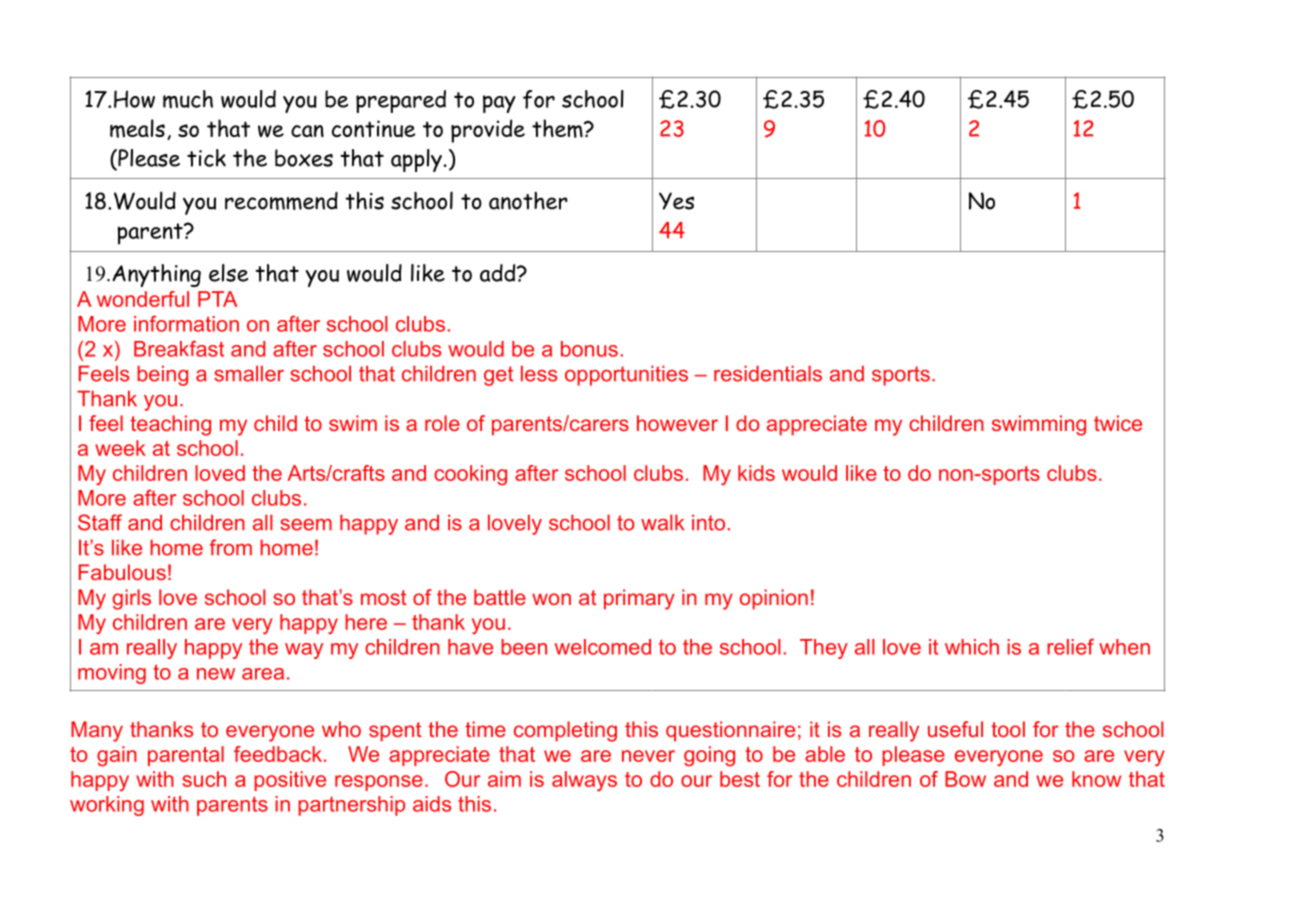 The width and height of the page is (1308, 924). Describe the element at coordinates (677, 423) in the page. I see `however` at that location.
